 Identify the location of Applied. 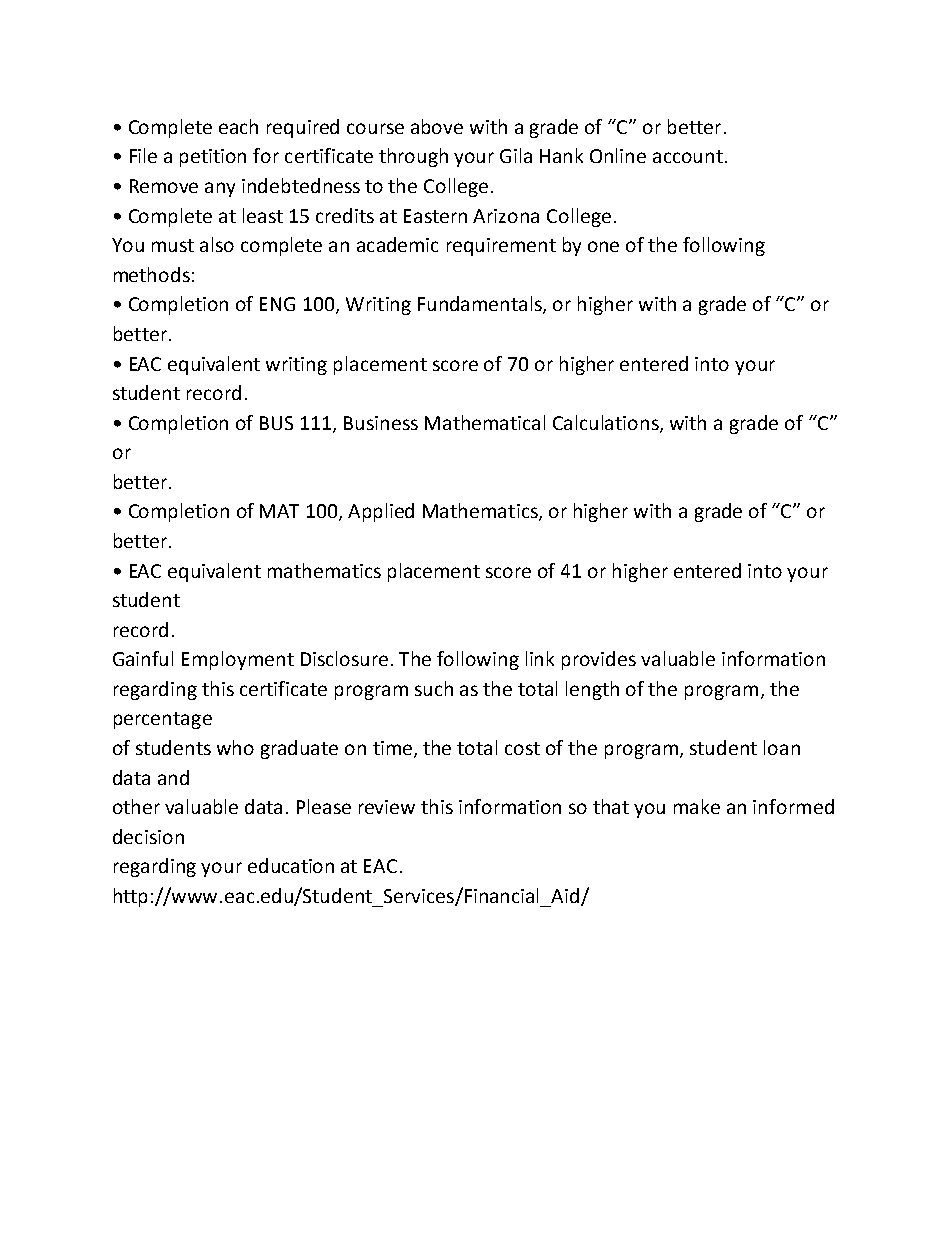
(381, 512).
